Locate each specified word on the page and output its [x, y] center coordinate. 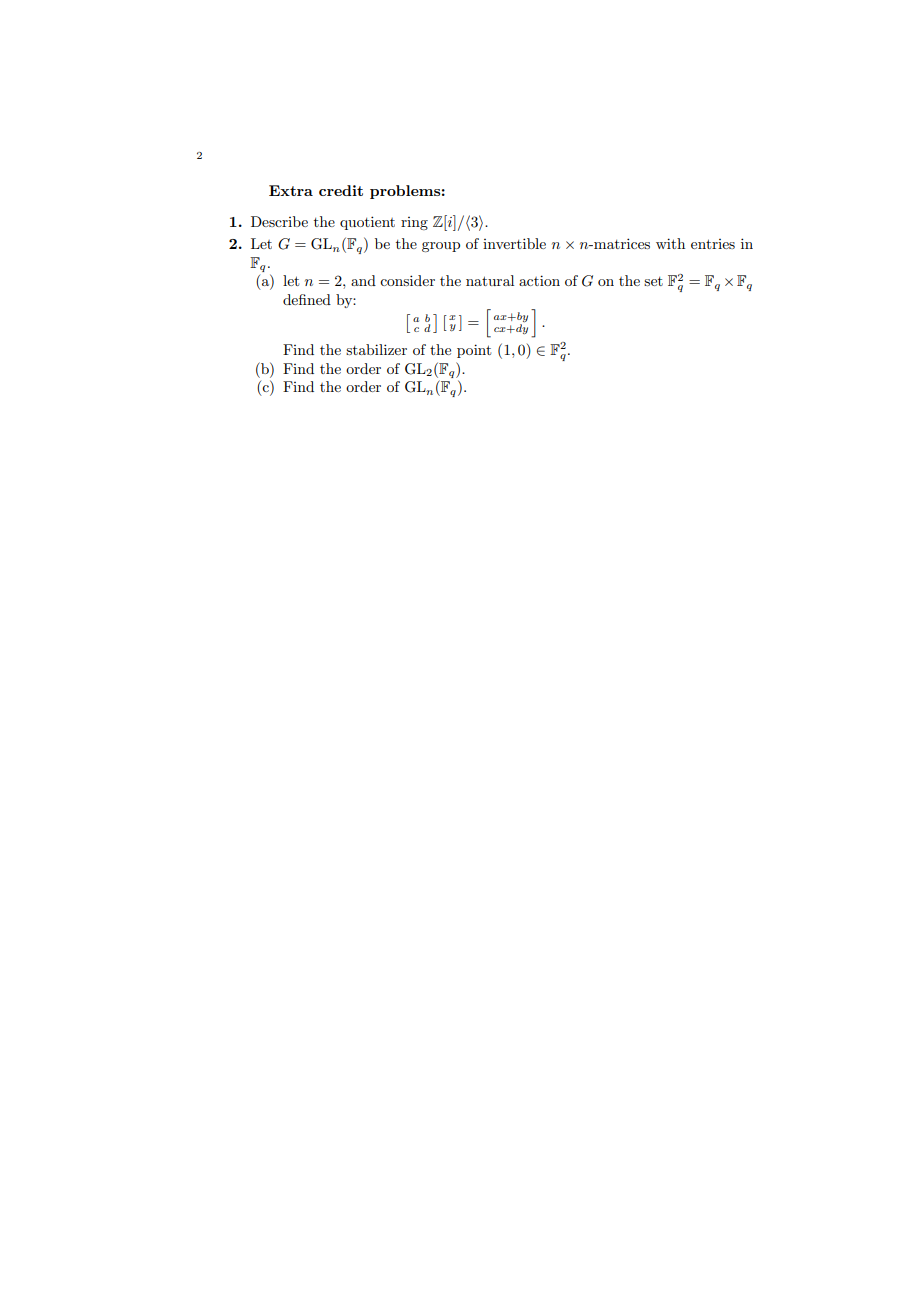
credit [341, 190]
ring [414, 223]
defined [307, 299]
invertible [514, 243]
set [653, 281]
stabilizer [376, 349]
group [441, 247]
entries [713, 244]
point [474, 351]
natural [490, 280]
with [670, 243]
